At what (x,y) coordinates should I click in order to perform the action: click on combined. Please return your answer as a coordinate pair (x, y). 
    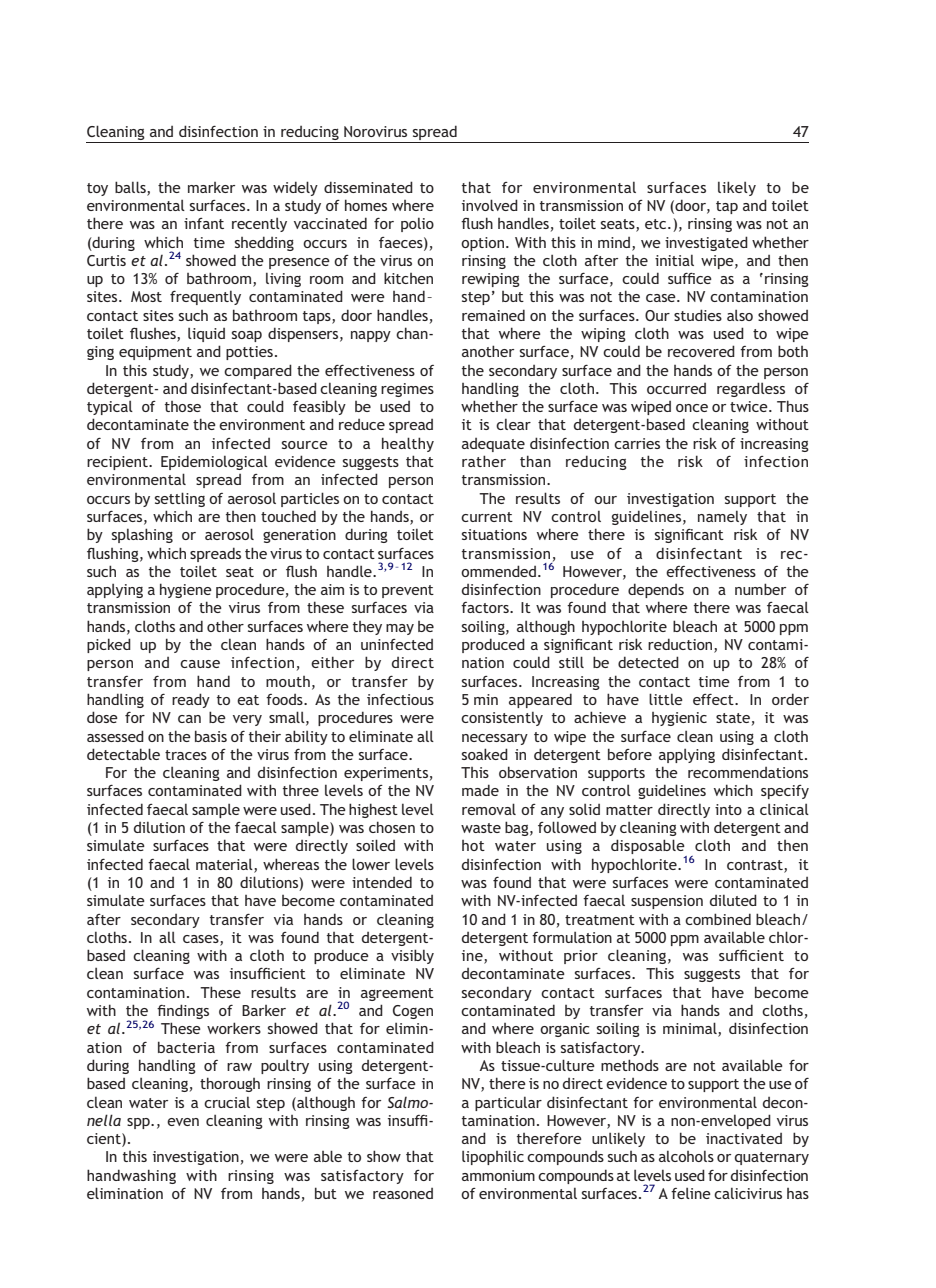
    Looking at the image, I should click on (718, 919).
